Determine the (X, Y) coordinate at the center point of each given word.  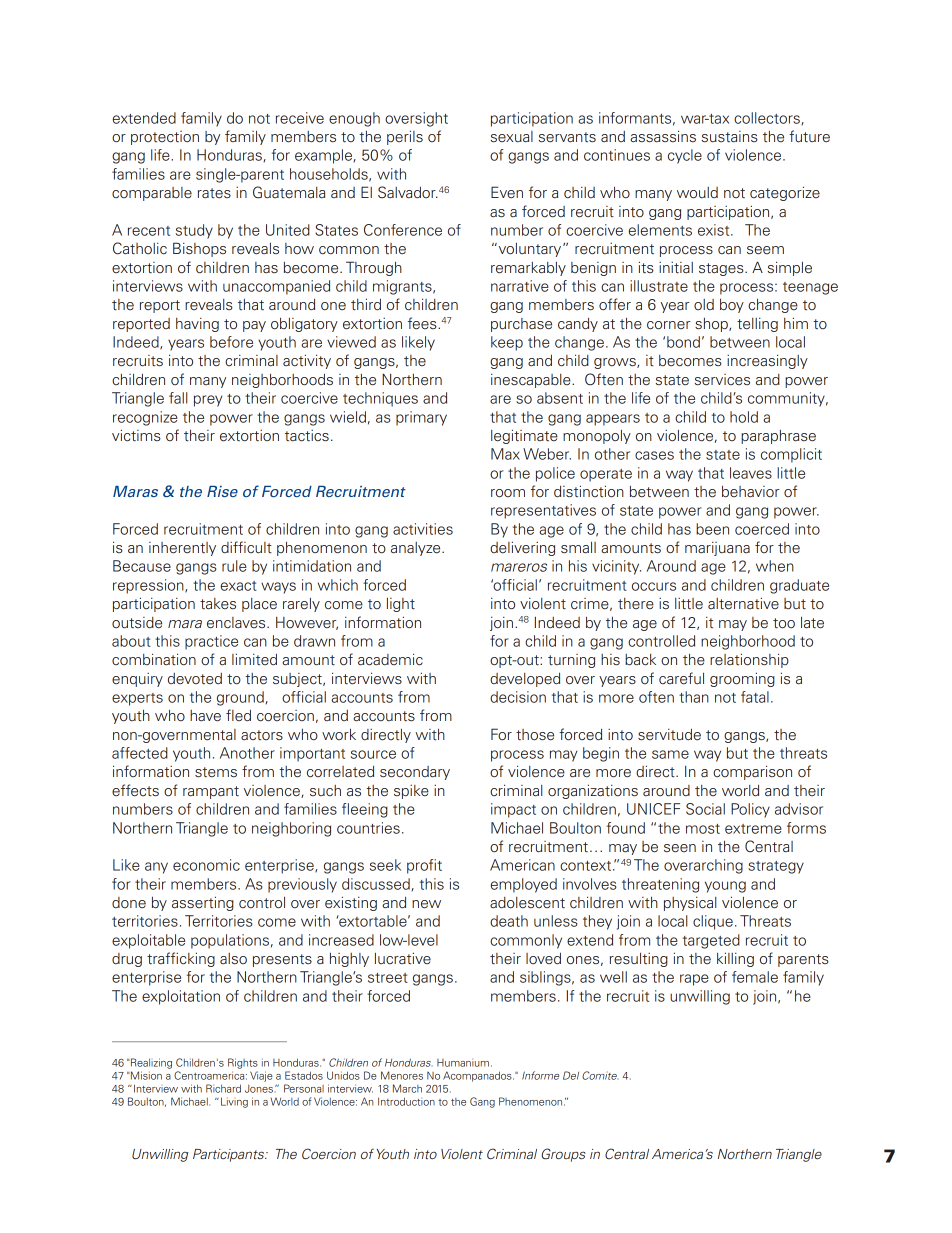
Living (234, 1102)
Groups (563, 1155)
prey (208, 401)
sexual (512, 136)
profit (424, 866)
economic (206, 865)
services (722, 380)
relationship (749, 660)
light (401, 605)
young (725, 887)
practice (211, 642)
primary (421, 418)
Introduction (406, 1101)
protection (165, 138)
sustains (730, 136)
